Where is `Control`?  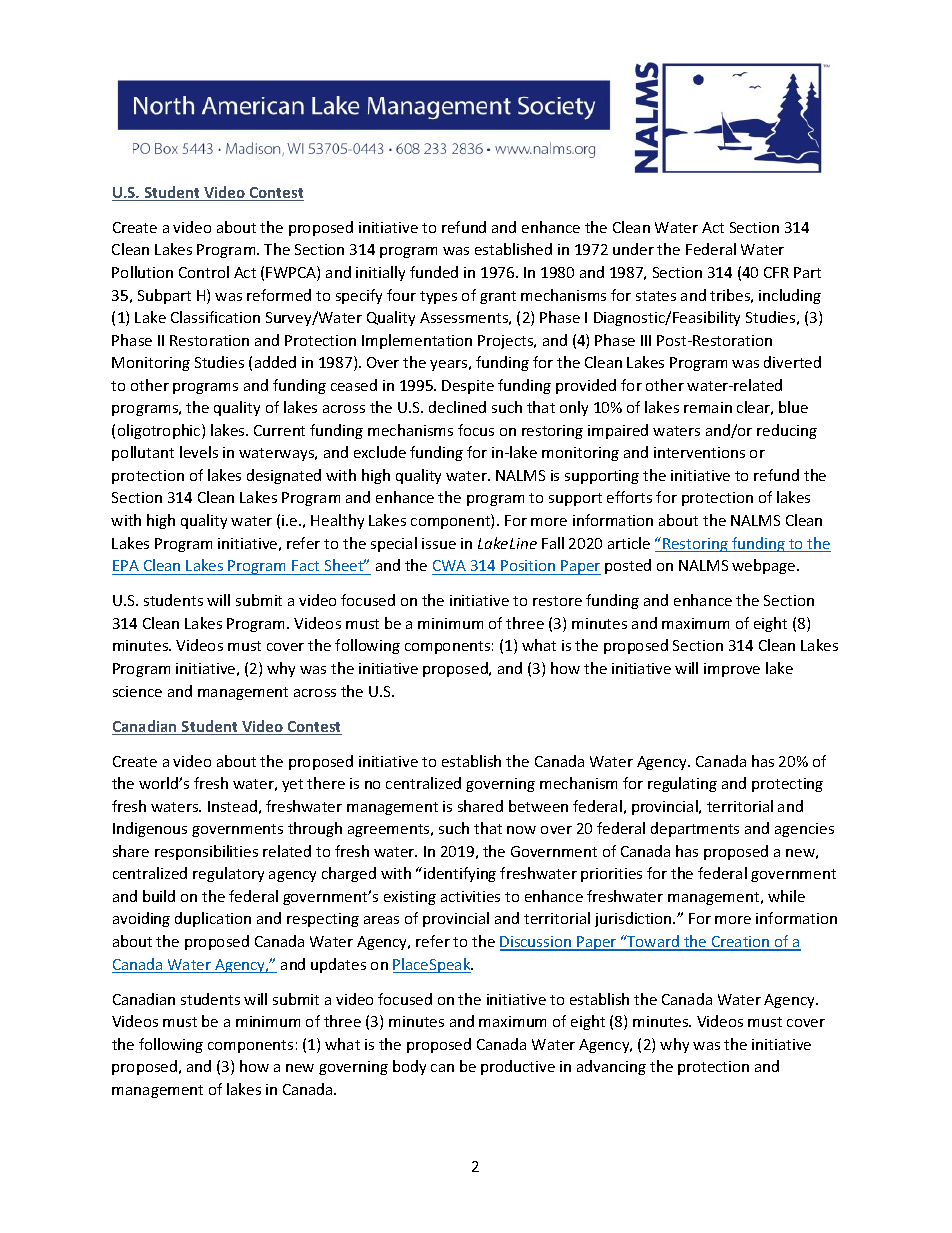 Control is located at coordinates (204, 272).
